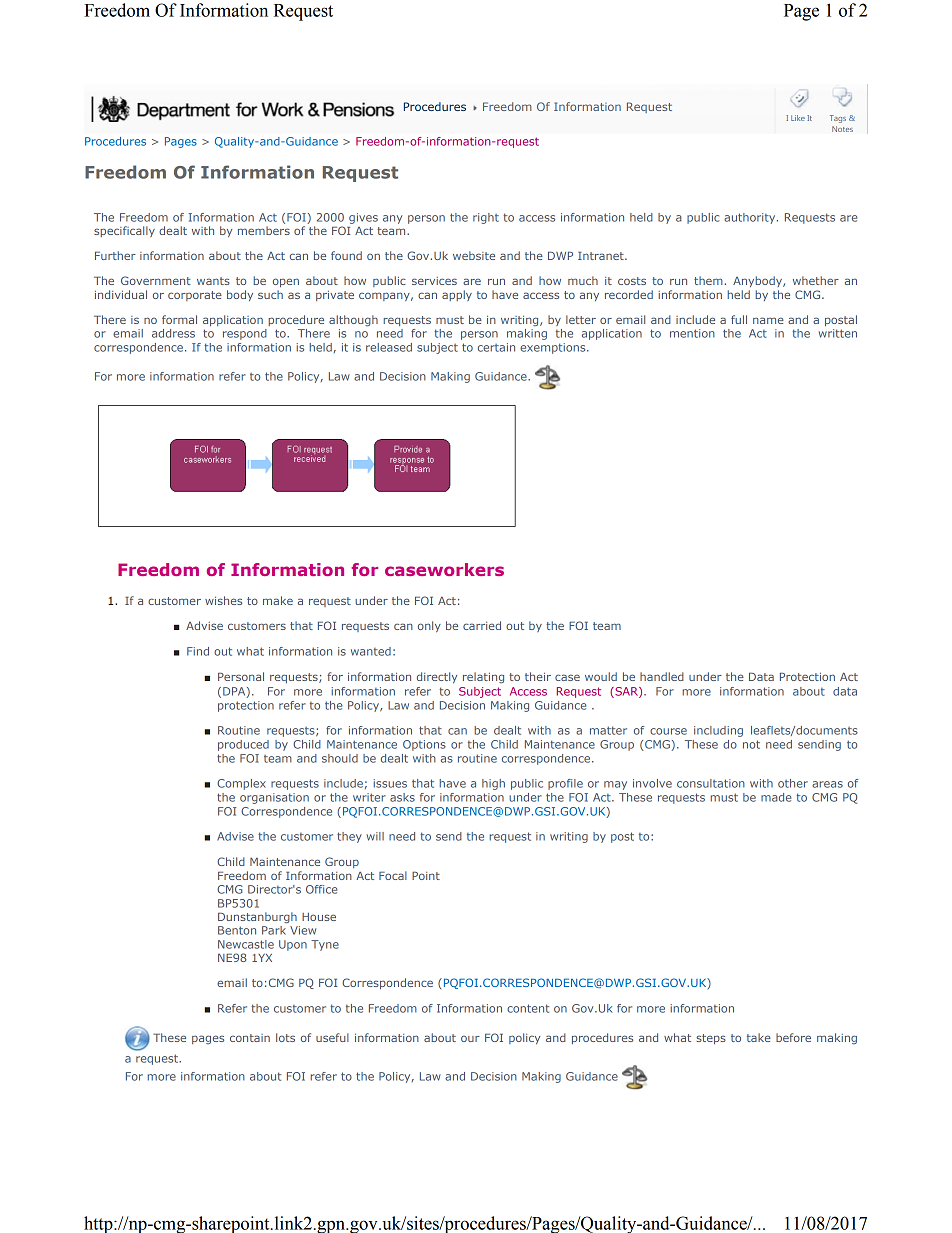  What do you see at coordinates (798, 118) in the screenshot?
I see `Like` at bounding box center [798, 118].
